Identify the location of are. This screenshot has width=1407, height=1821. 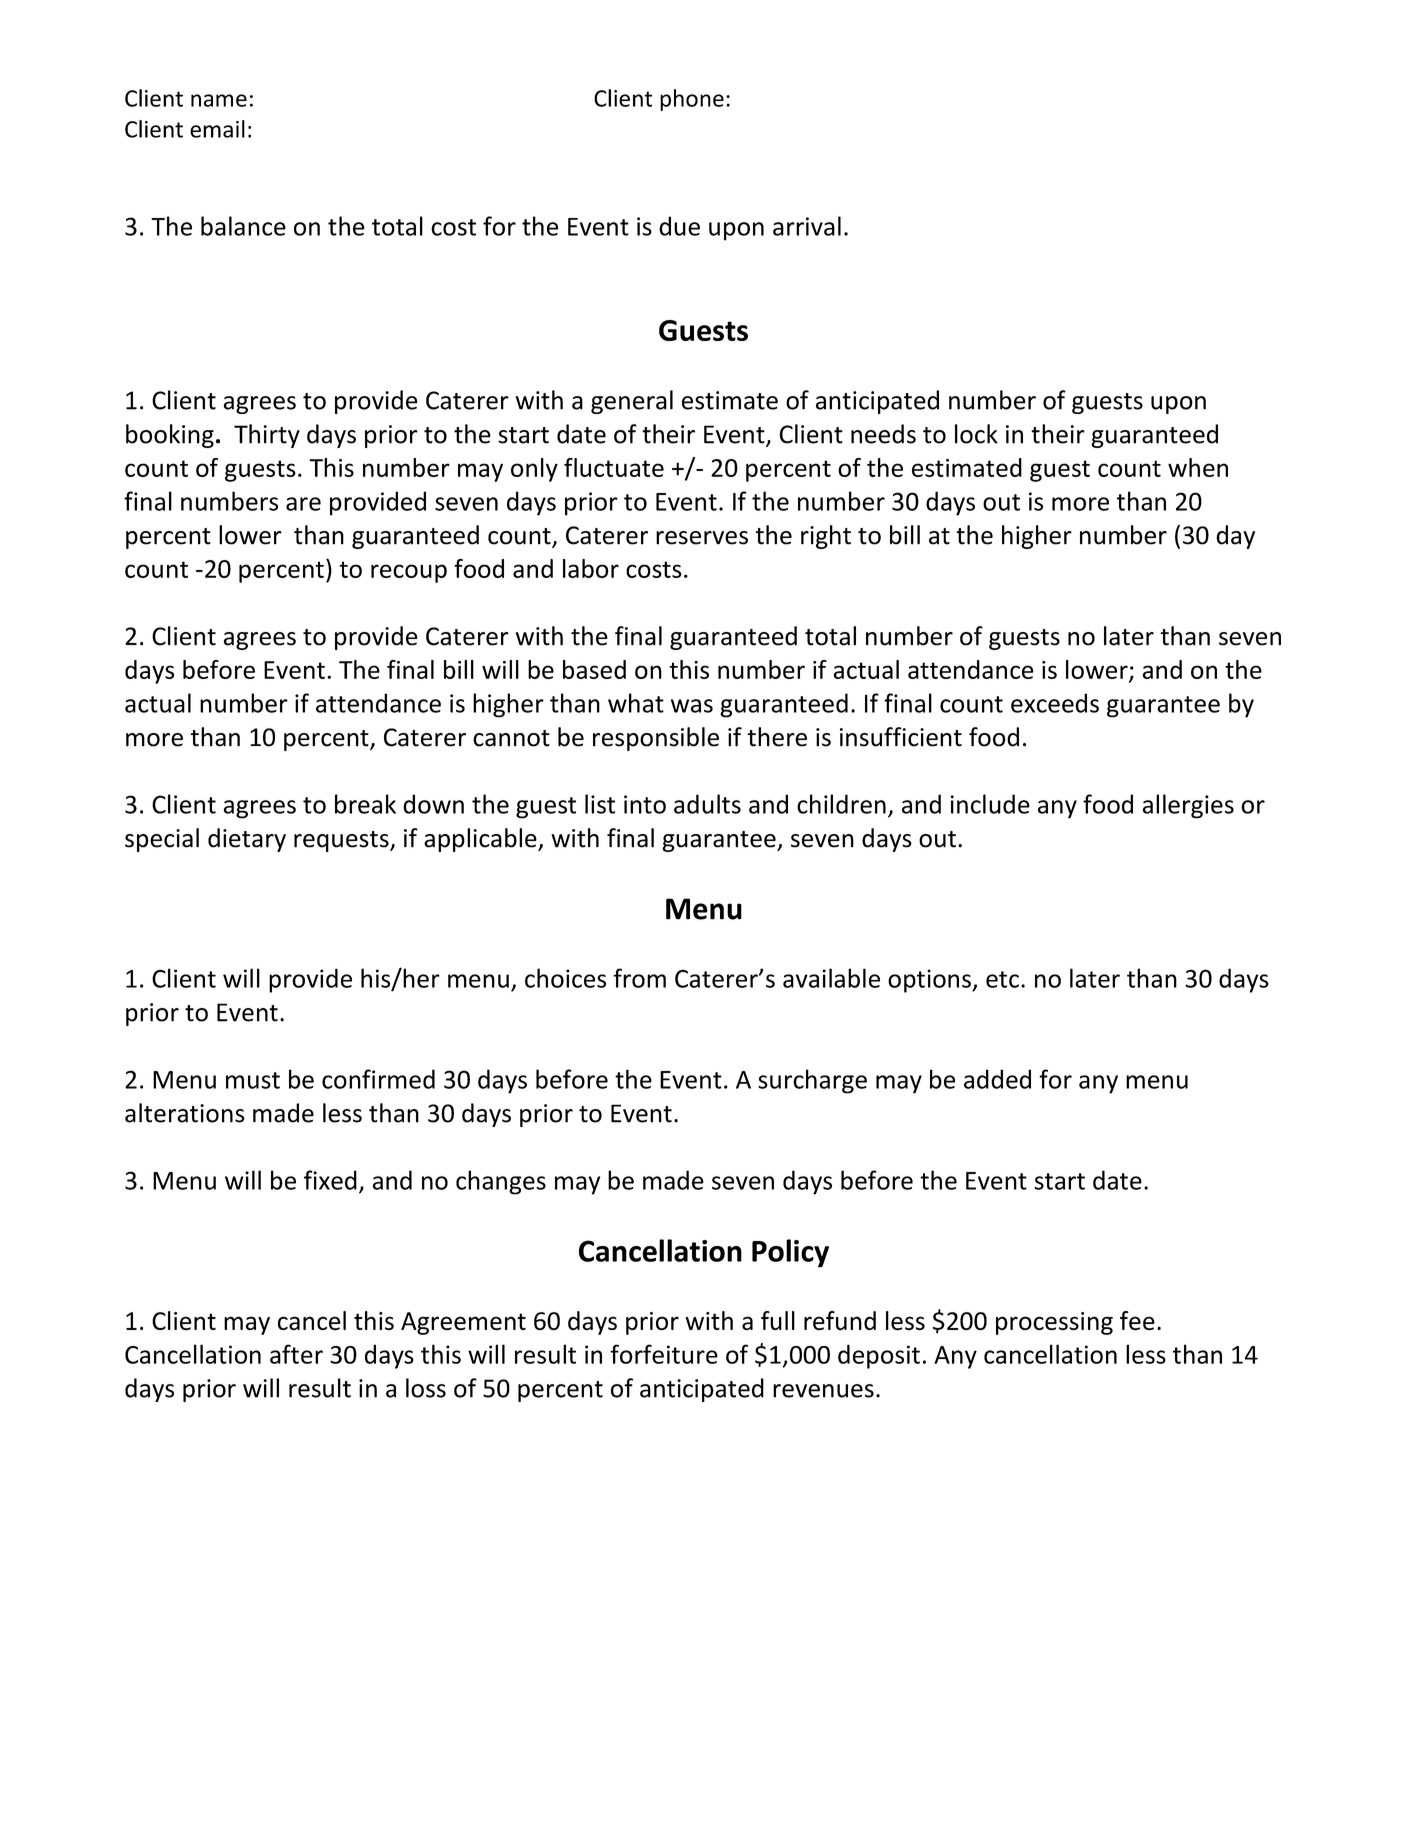
(303, 504).
